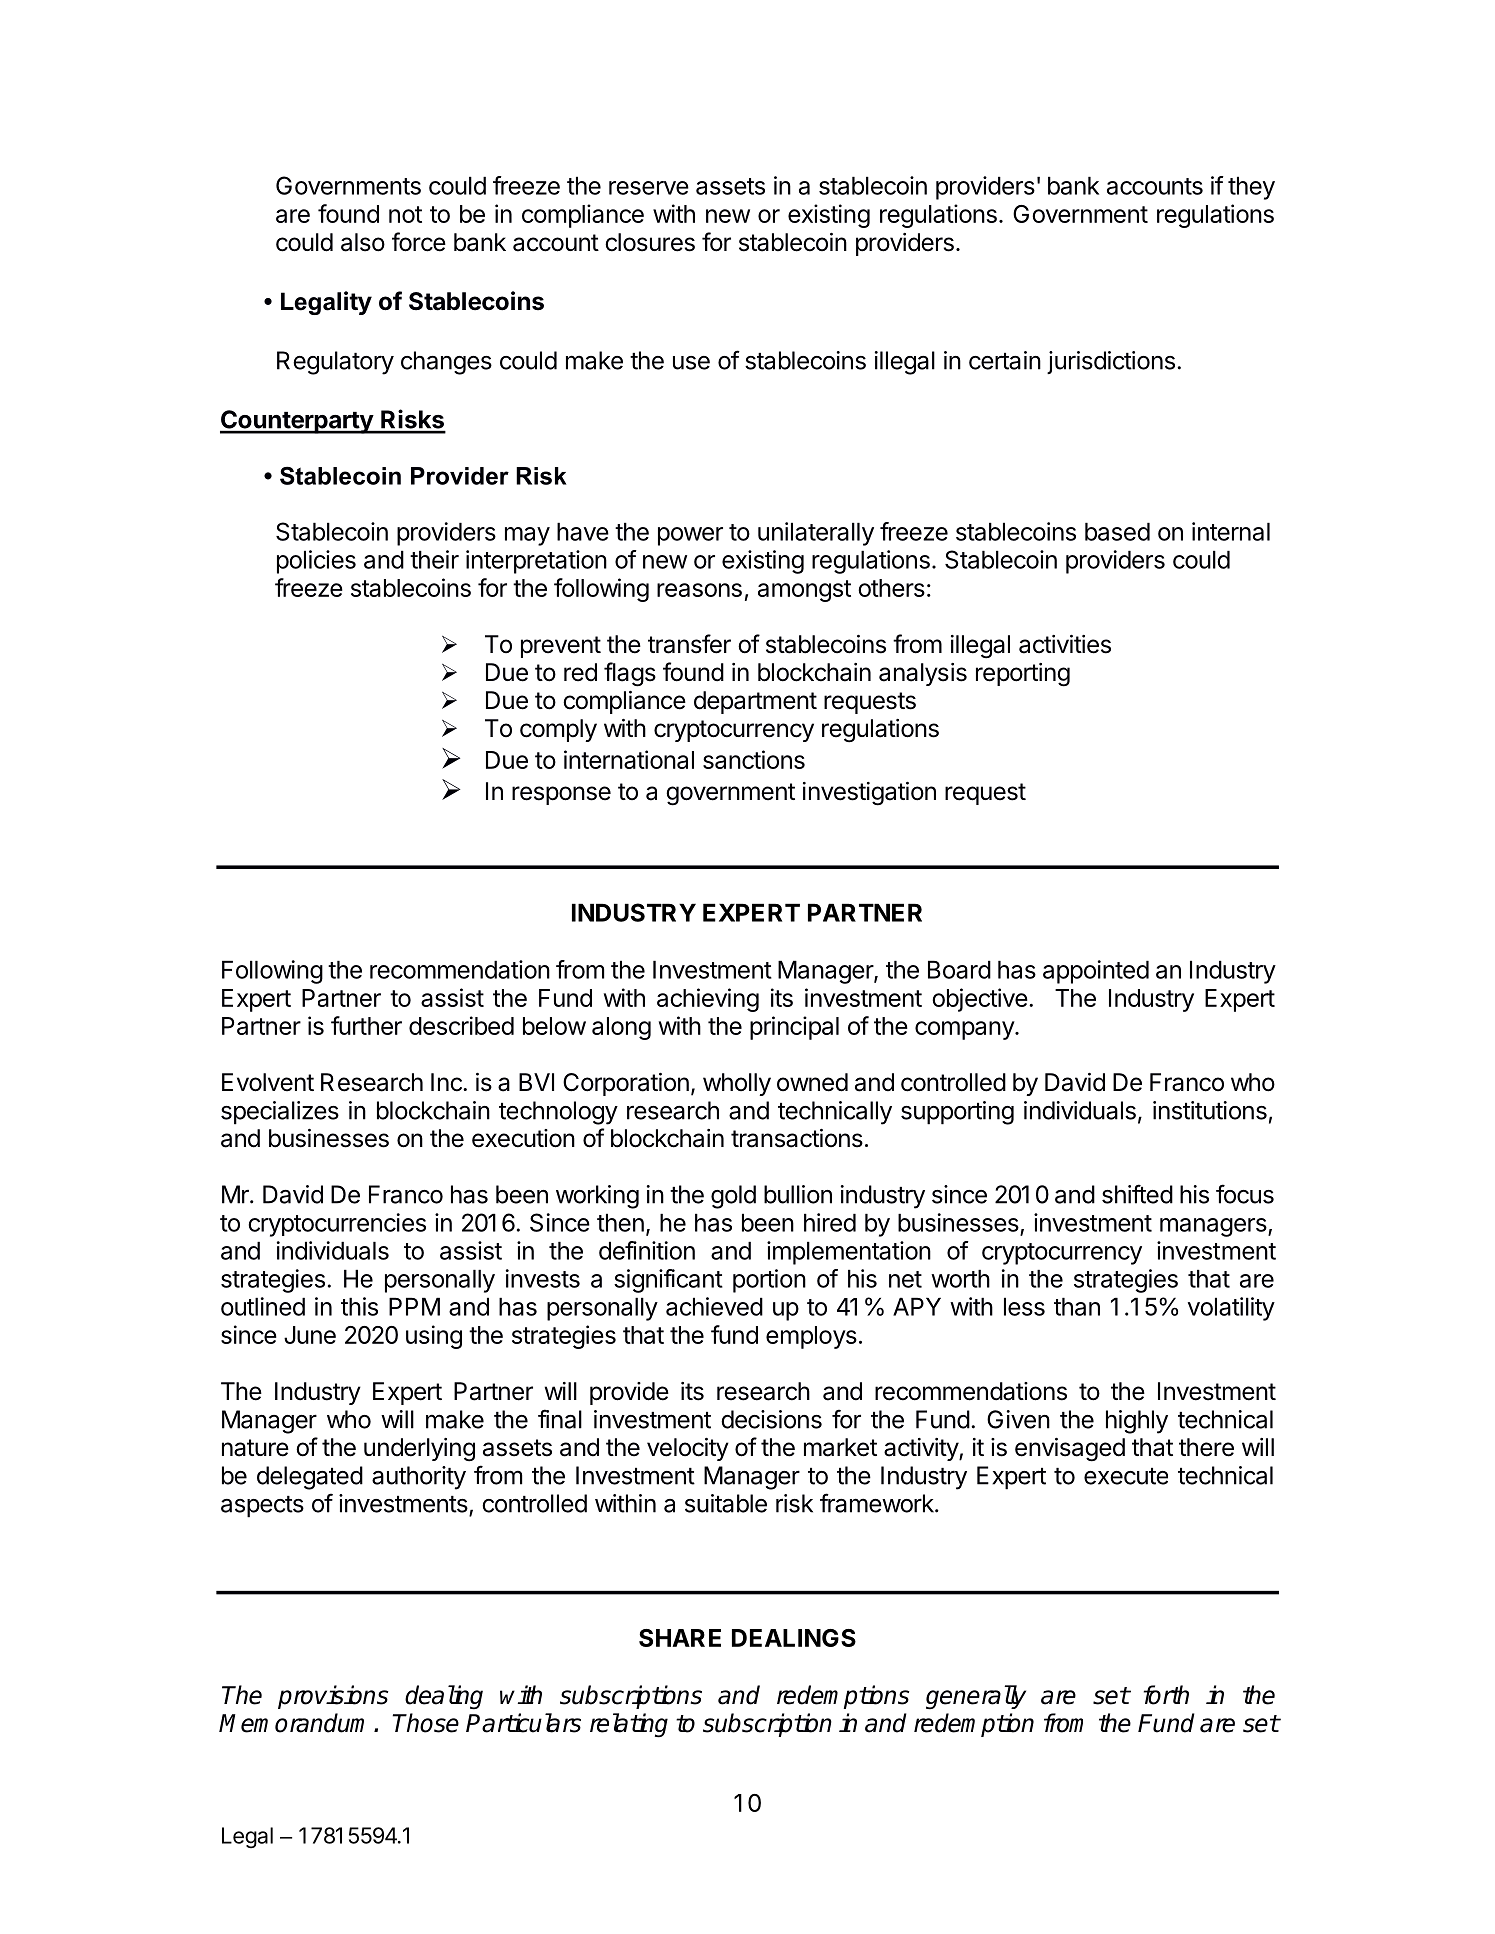  I want to click on provisions, so click(333, 1697).
